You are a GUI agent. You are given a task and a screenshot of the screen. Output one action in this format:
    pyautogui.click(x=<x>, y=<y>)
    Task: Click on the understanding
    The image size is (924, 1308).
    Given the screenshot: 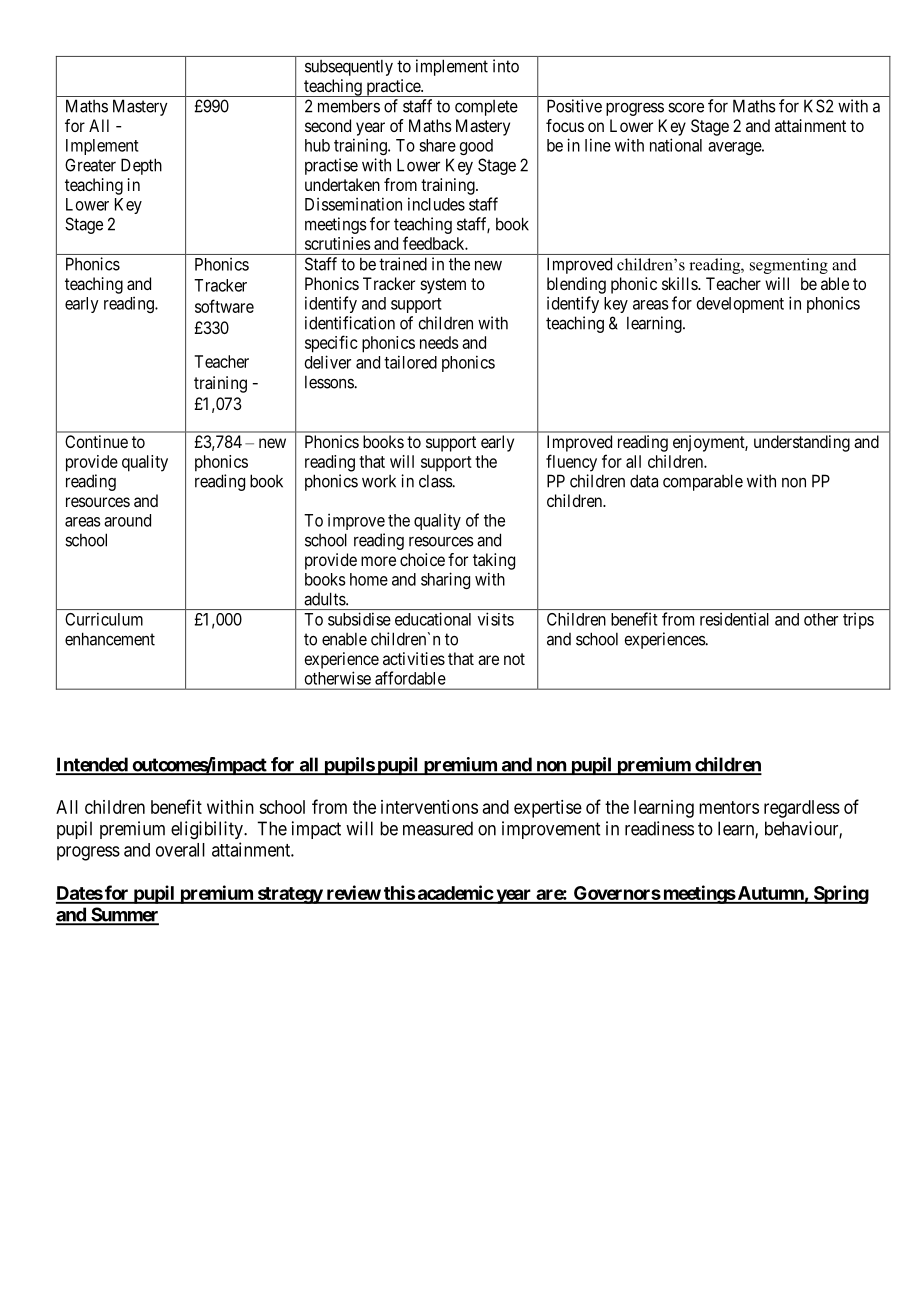 What is the action you would take?
    pyautogui.click(x=802, y=443)
